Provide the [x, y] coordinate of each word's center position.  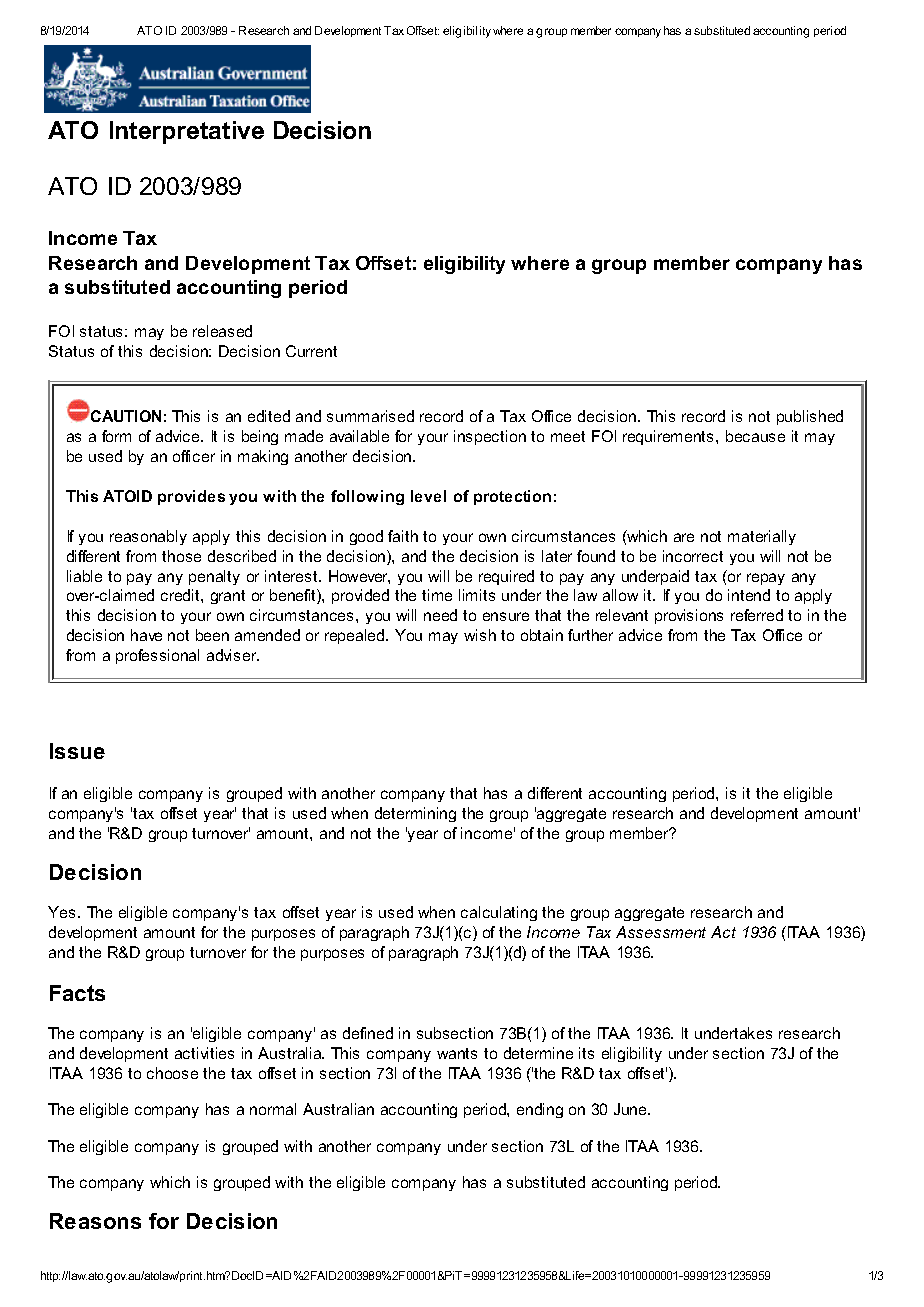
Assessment [661, 932]
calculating [499, 913]
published [810, 417]
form [116, 436]
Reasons [95, 1221]
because [755, 436]
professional [157, 656]
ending [540, 1110]
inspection [490, 437]
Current [311, 351]
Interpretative [187, 132]
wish [480, 635]
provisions [689, 616]
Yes [61, 912]
